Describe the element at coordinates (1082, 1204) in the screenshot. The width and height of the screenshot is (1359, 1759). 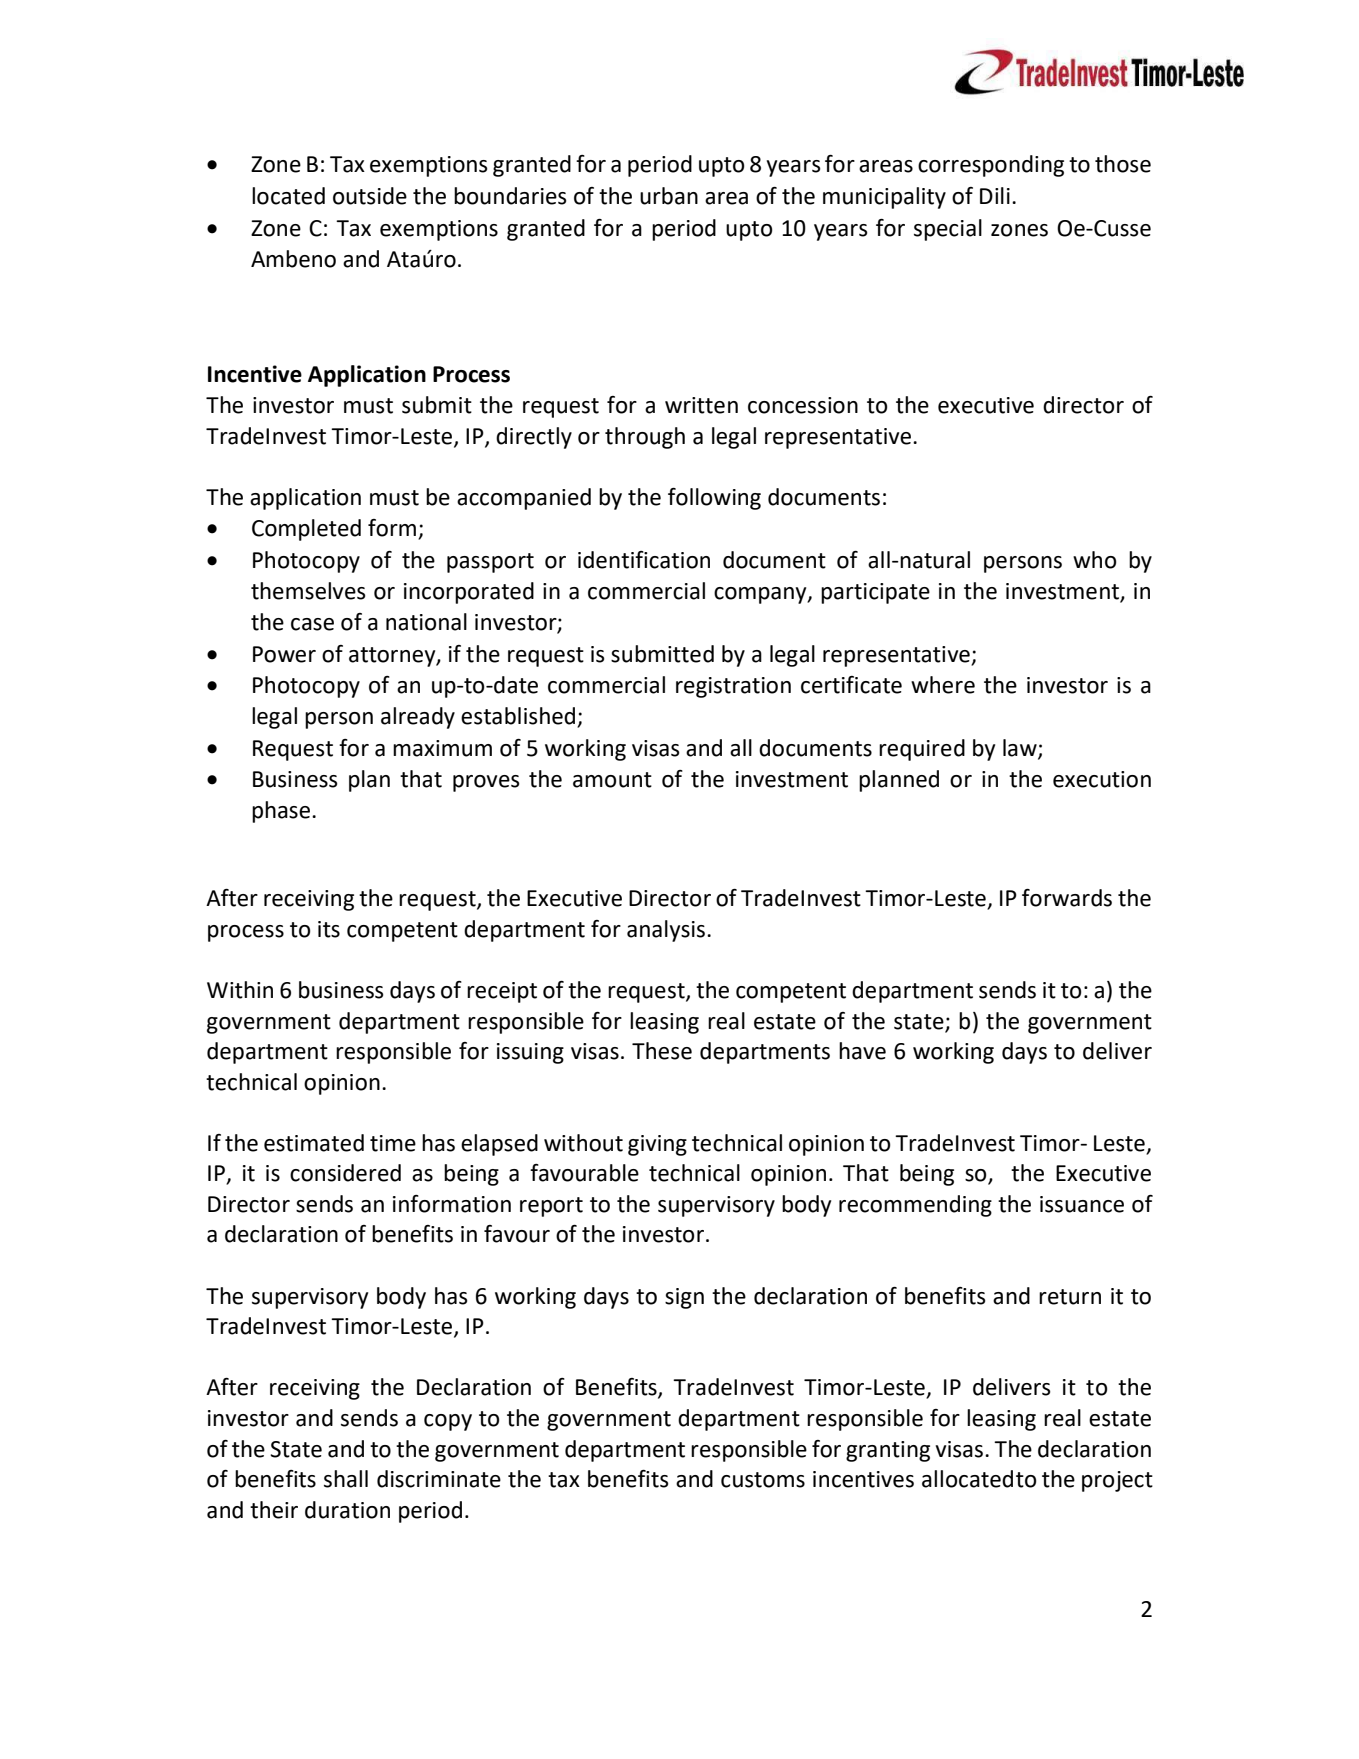
I see `issuance` at that location.
